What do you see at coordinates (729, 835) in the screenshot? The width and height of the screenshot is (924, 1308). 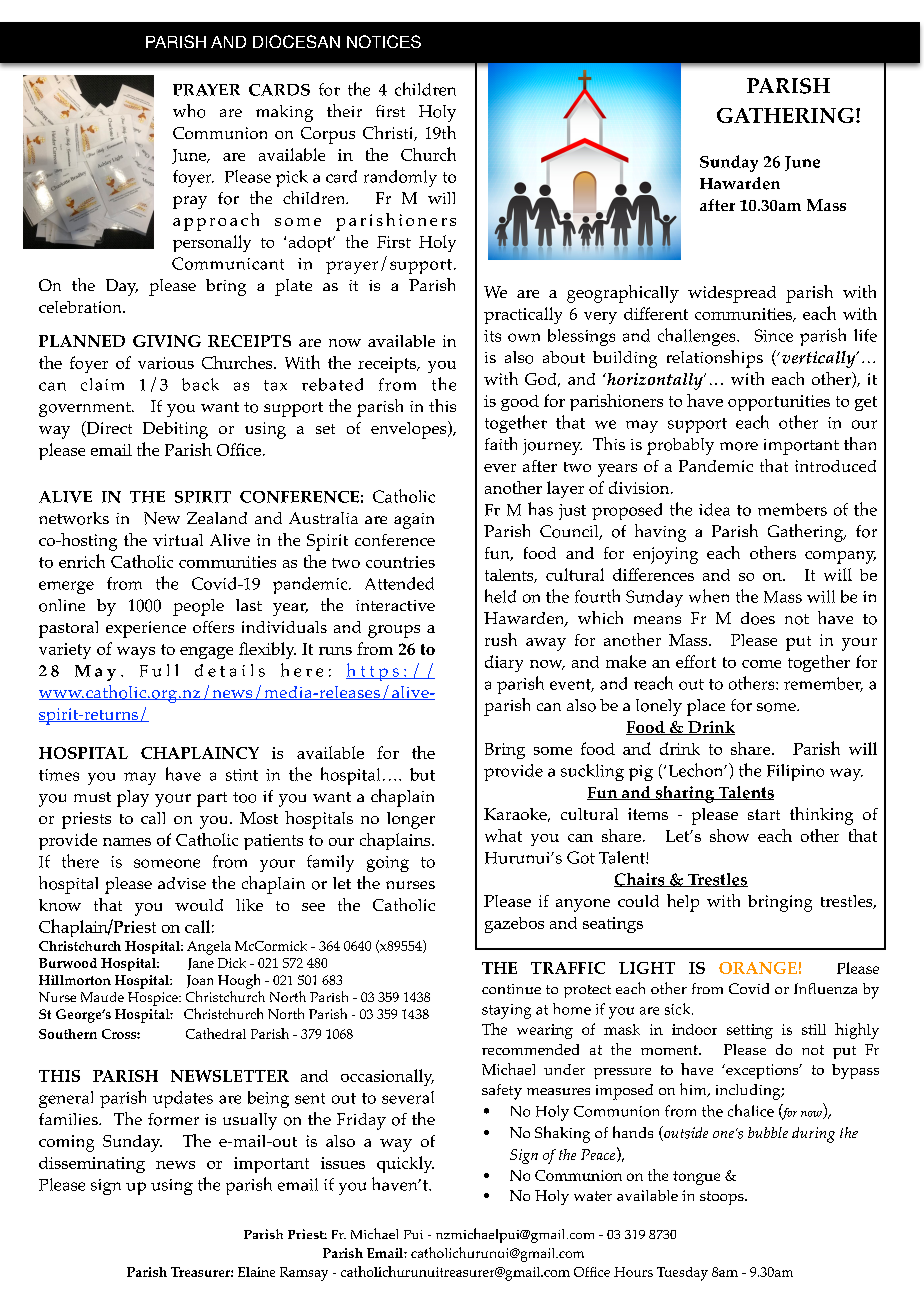 I see `show` at bounding box center [729, 835].
